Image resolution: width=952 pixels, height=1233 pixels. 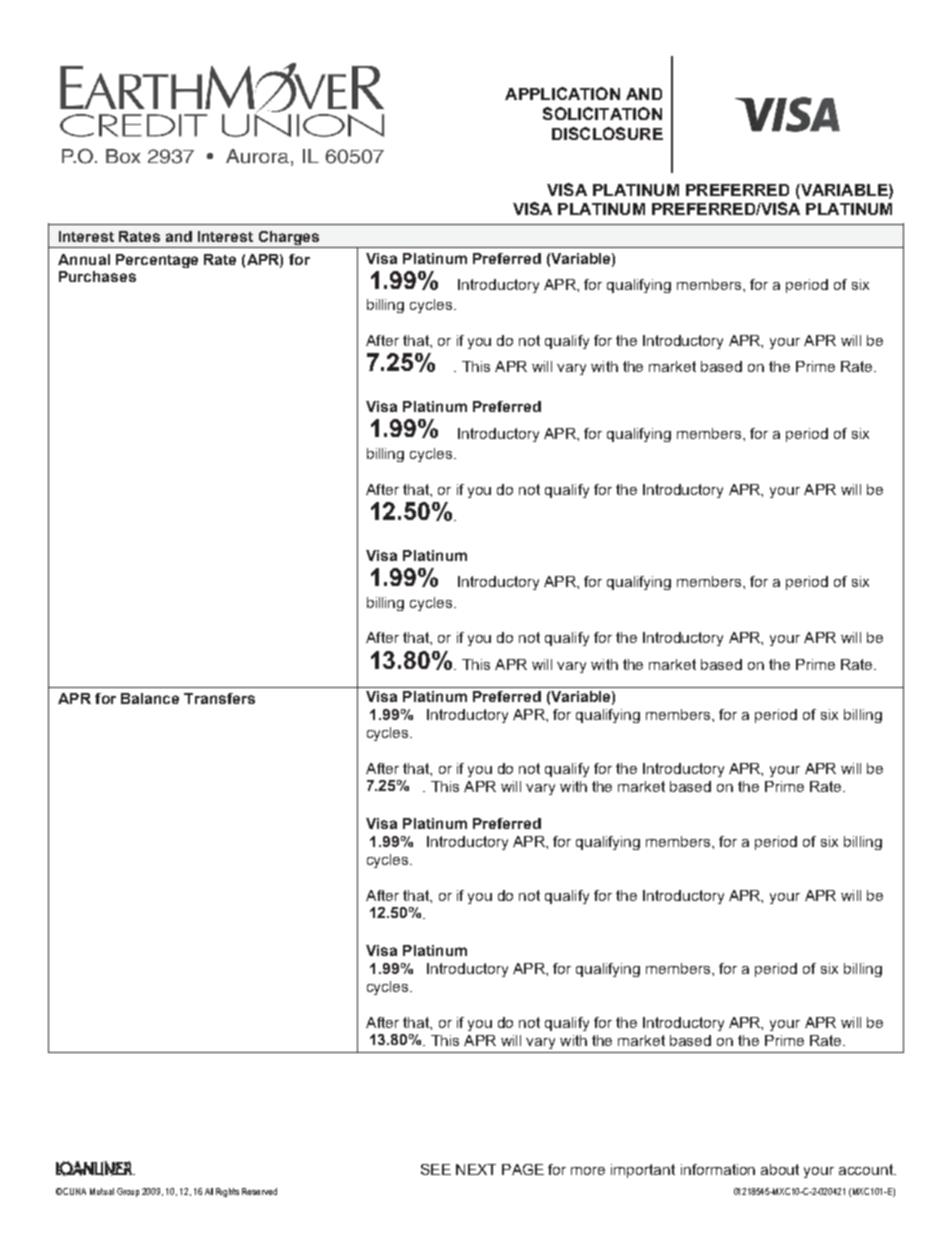 What do you see at coordinates (718, 1169) in the document?
I see `information` at bounding box center [718, 1169].
